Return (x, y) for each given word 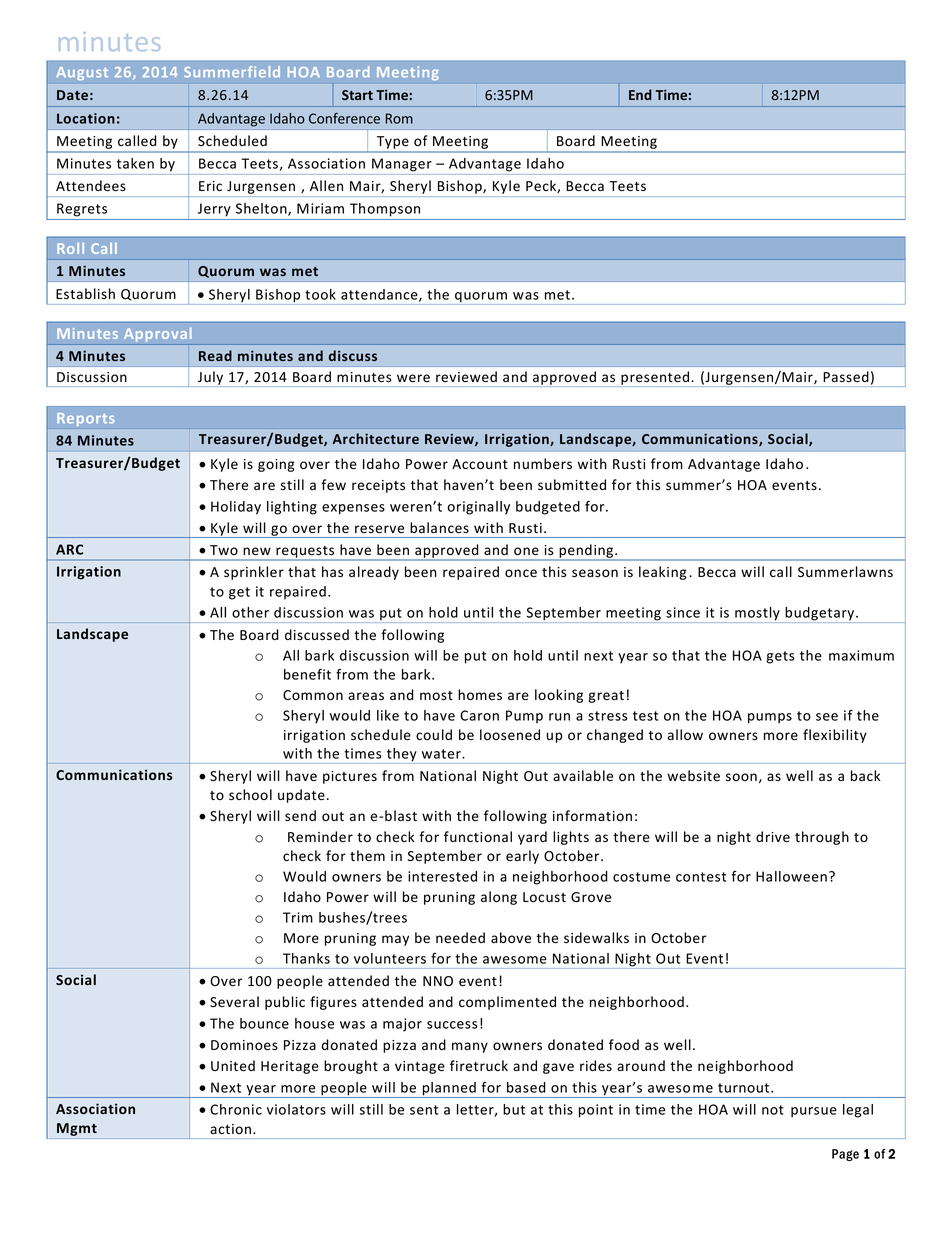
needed (460, 938)
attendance (380, 295)
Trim (298, 917)
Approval (157, 336)
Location (86, 118)
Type (393, 144)
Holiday (236, 508)
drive (773, 837)
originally (478, 508)
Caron (479, 715)
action (230, 1129)
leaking (662, 573)
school (250, 795)
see (827, 717)
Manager (402, 165)
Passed (846, 376)
